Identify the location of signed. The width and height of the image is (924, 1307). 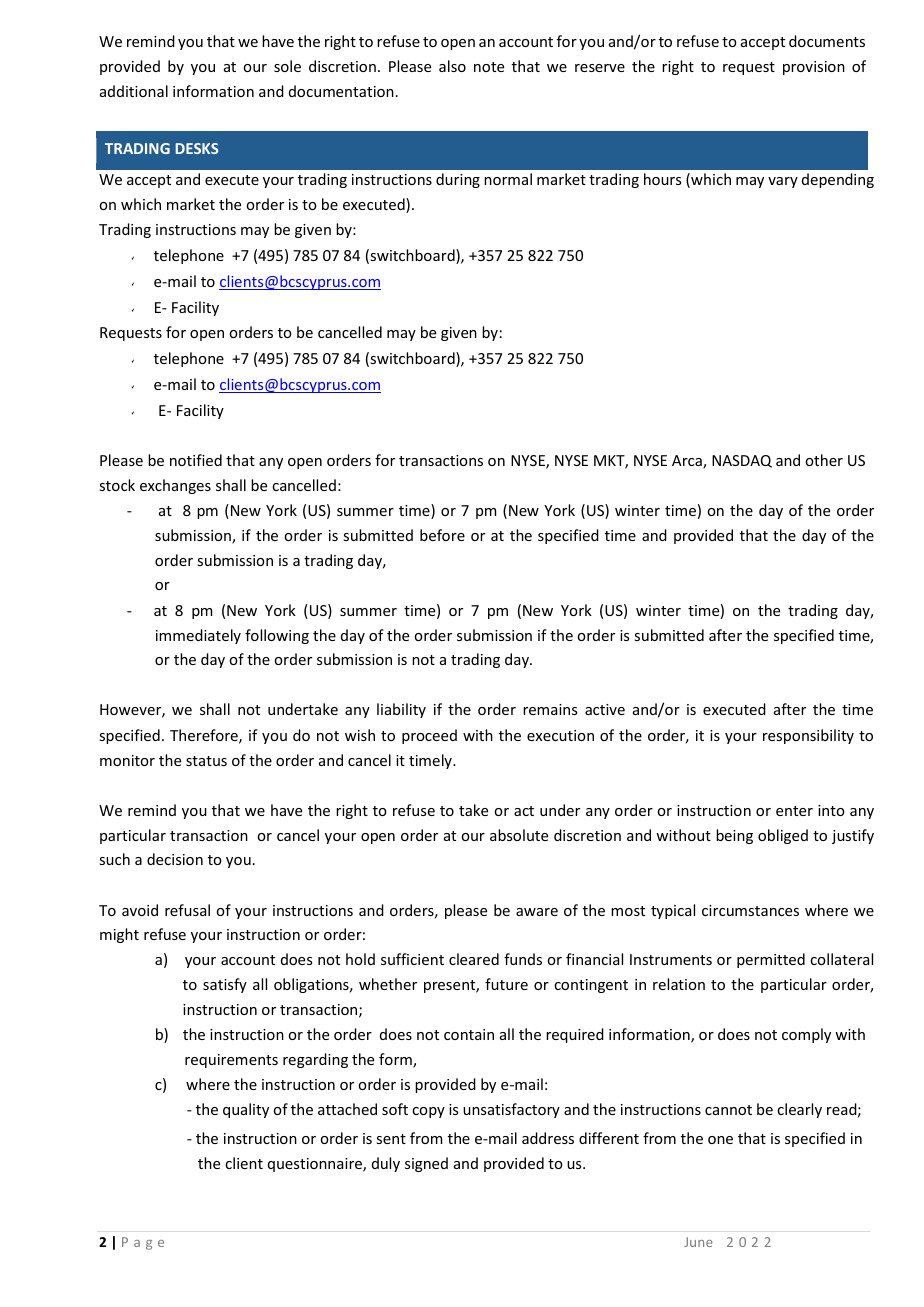
(426, 1164).
